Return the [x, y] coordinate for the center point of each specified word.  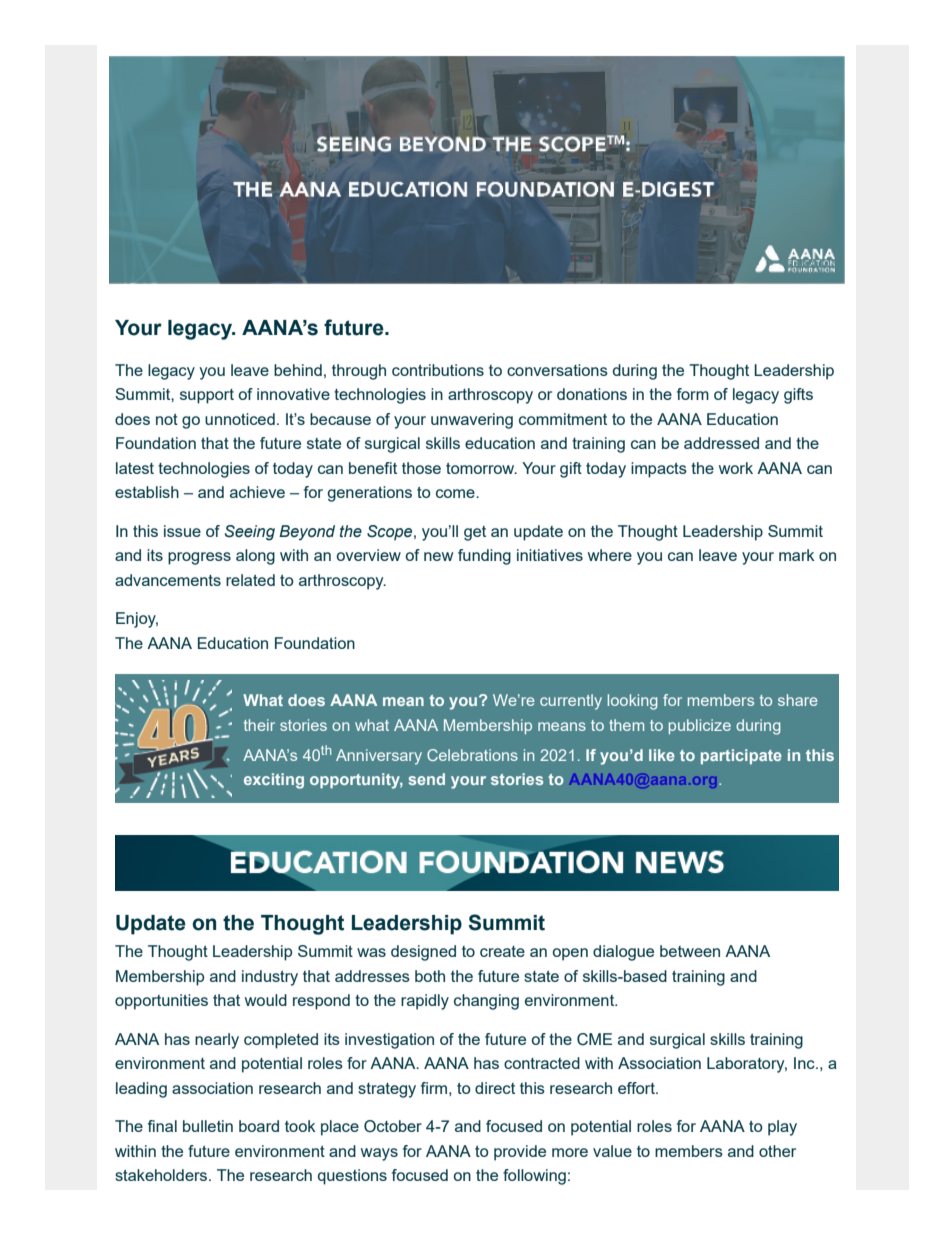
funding [484, 557]
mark [797, 555]
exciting [274, 781]
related [250, 580]
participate [741, 756]
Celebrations [472, 755]
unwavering [472, 421]
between [690, 951]
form [693, 394]
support [207, 396]
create [502, 951]
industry [270, 978]
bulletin [208, 1126]
